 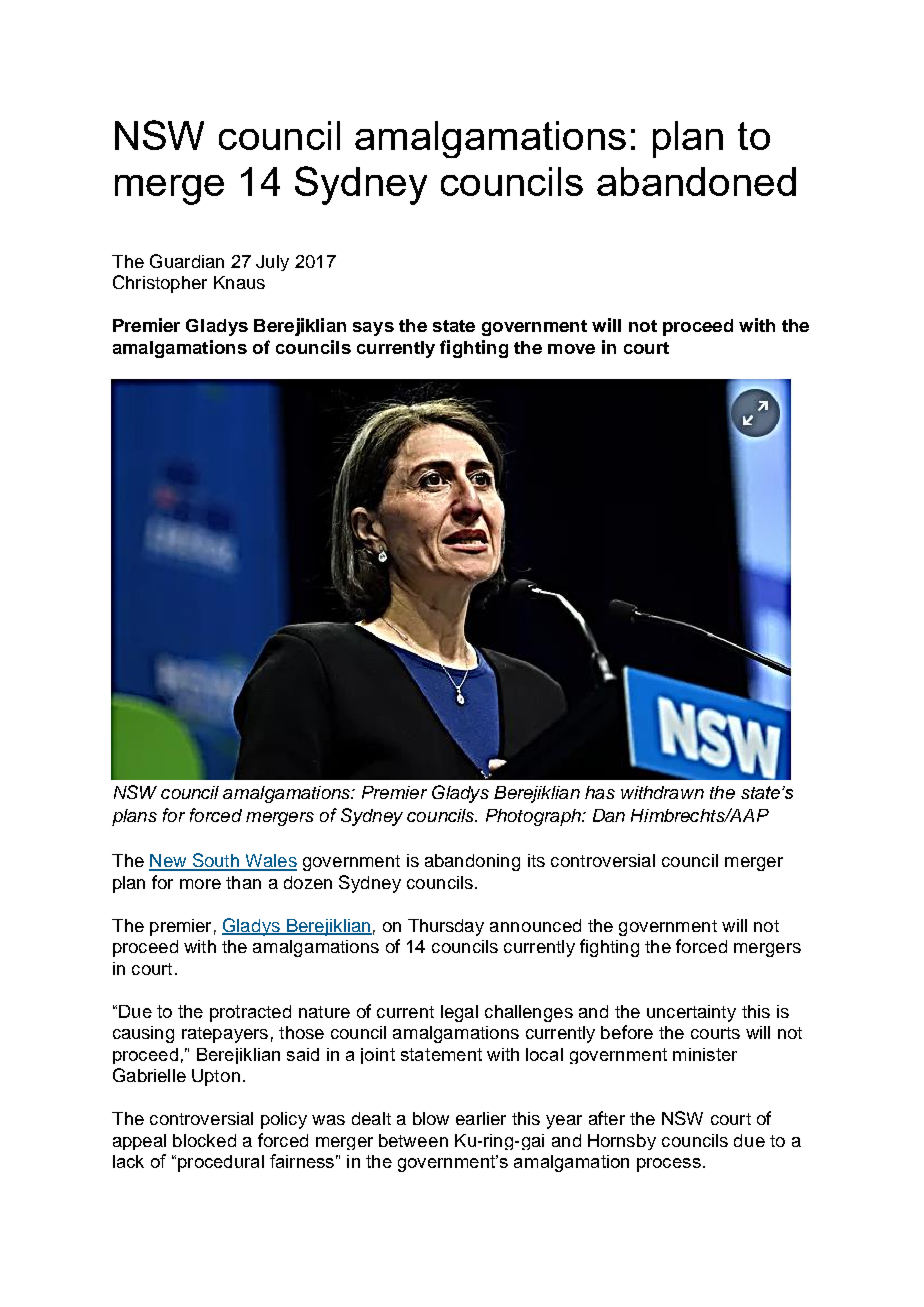 I want to click on says, so click(x=373, y=329).
